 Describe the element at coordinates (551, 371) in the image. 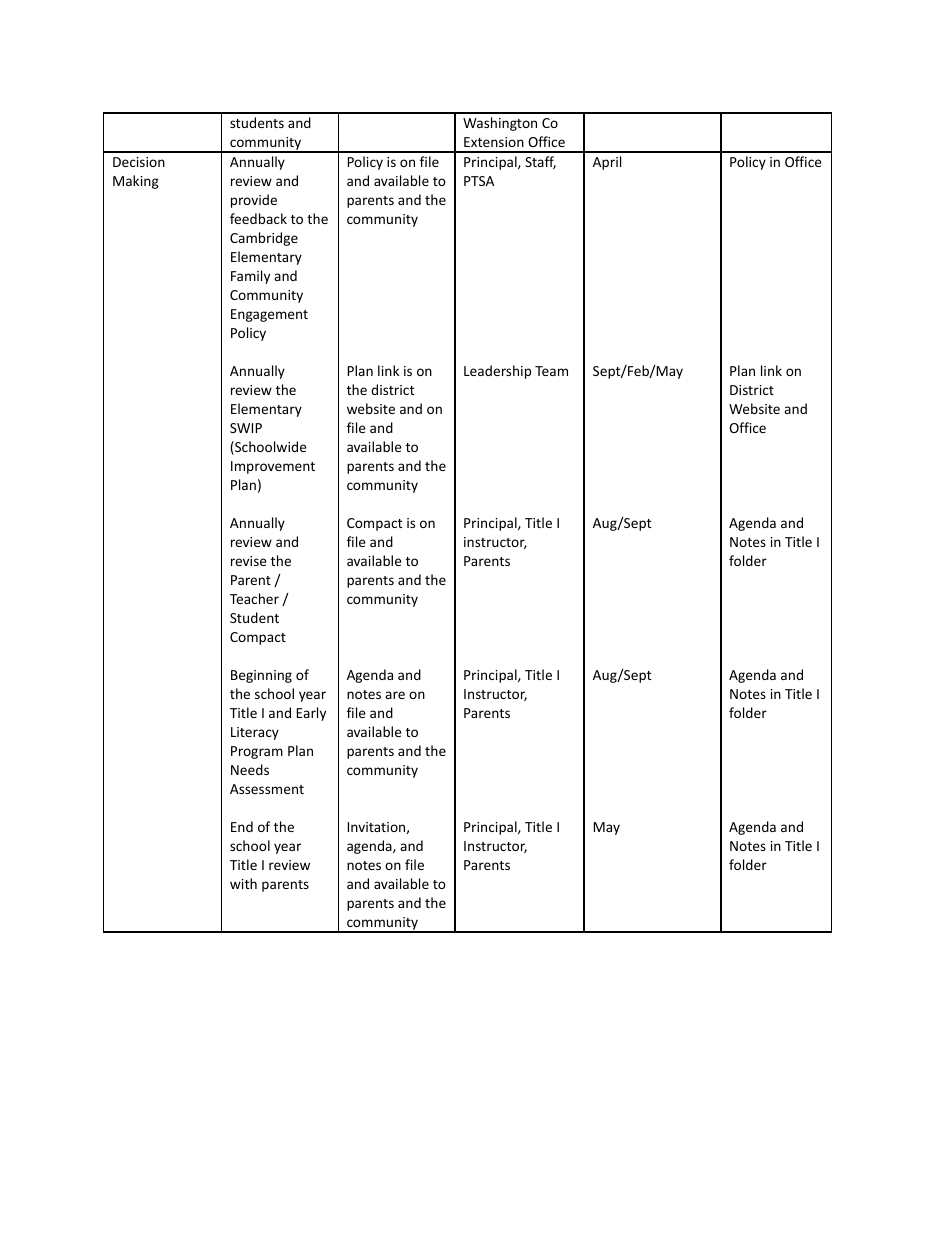

I see `Team` at that location.
